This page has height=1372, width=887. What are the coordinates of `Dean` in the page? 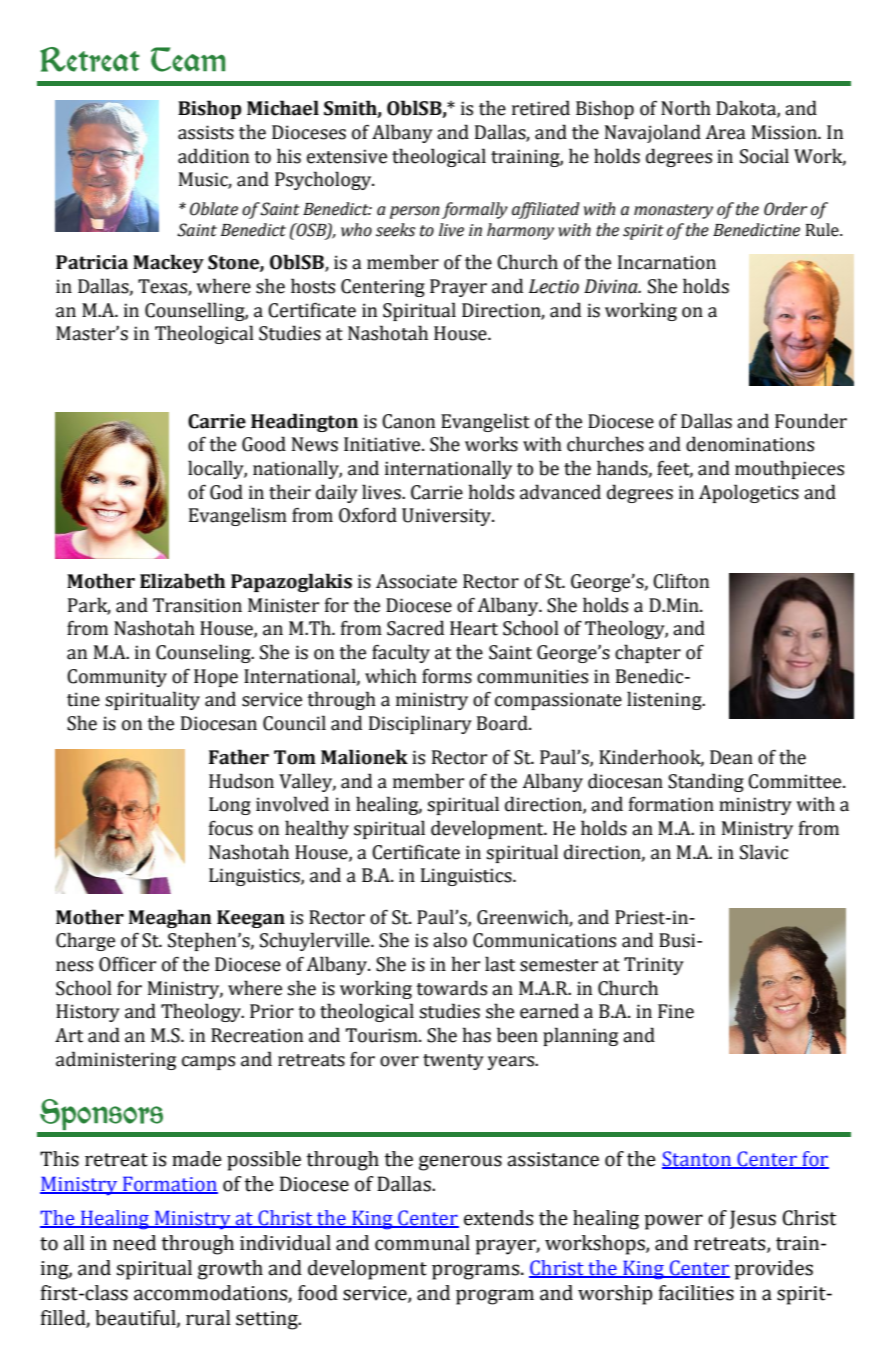 It's located at (731, 757).
